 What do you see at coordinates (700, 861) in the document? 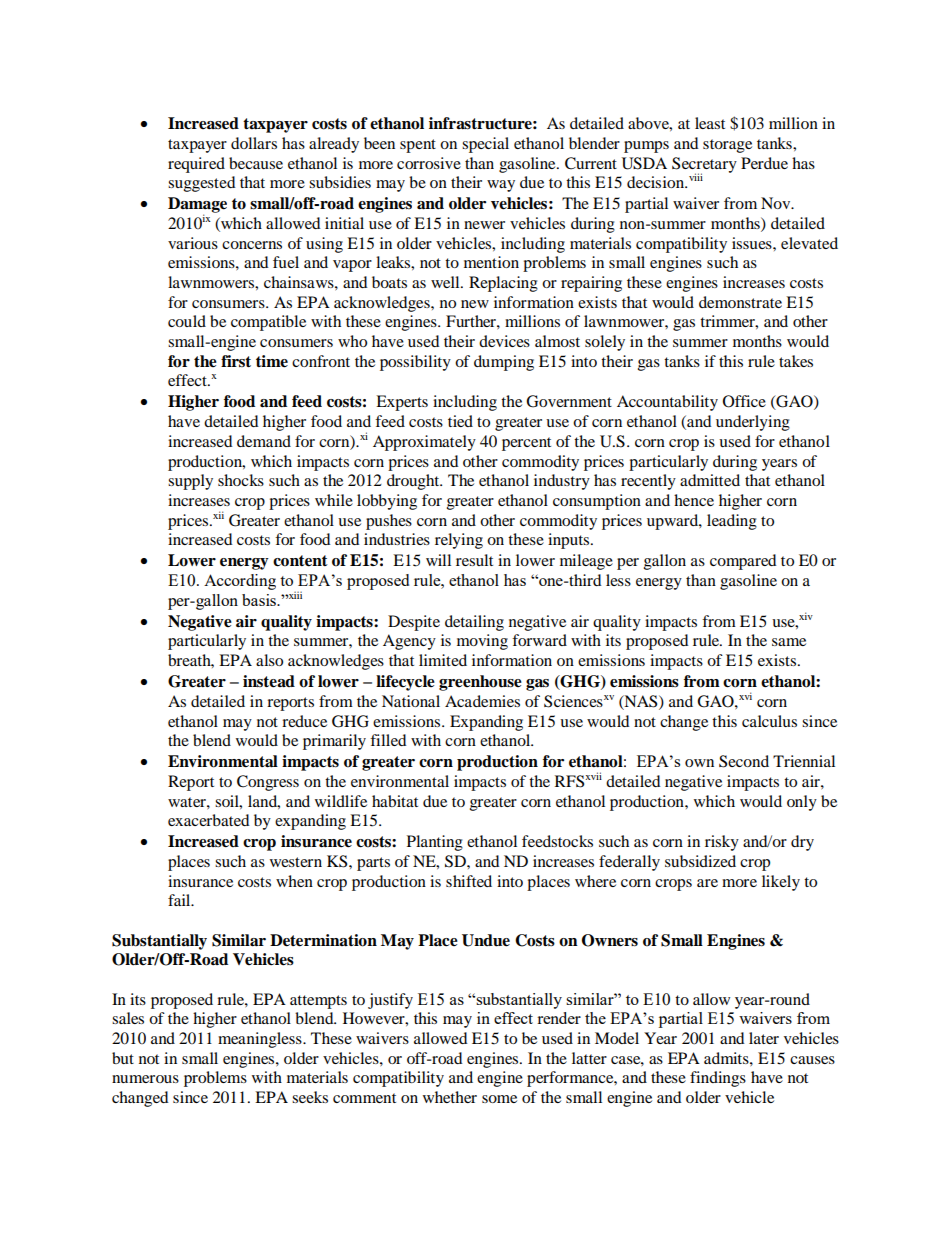
I see `subsidized` at bounding box center [700, 861].
